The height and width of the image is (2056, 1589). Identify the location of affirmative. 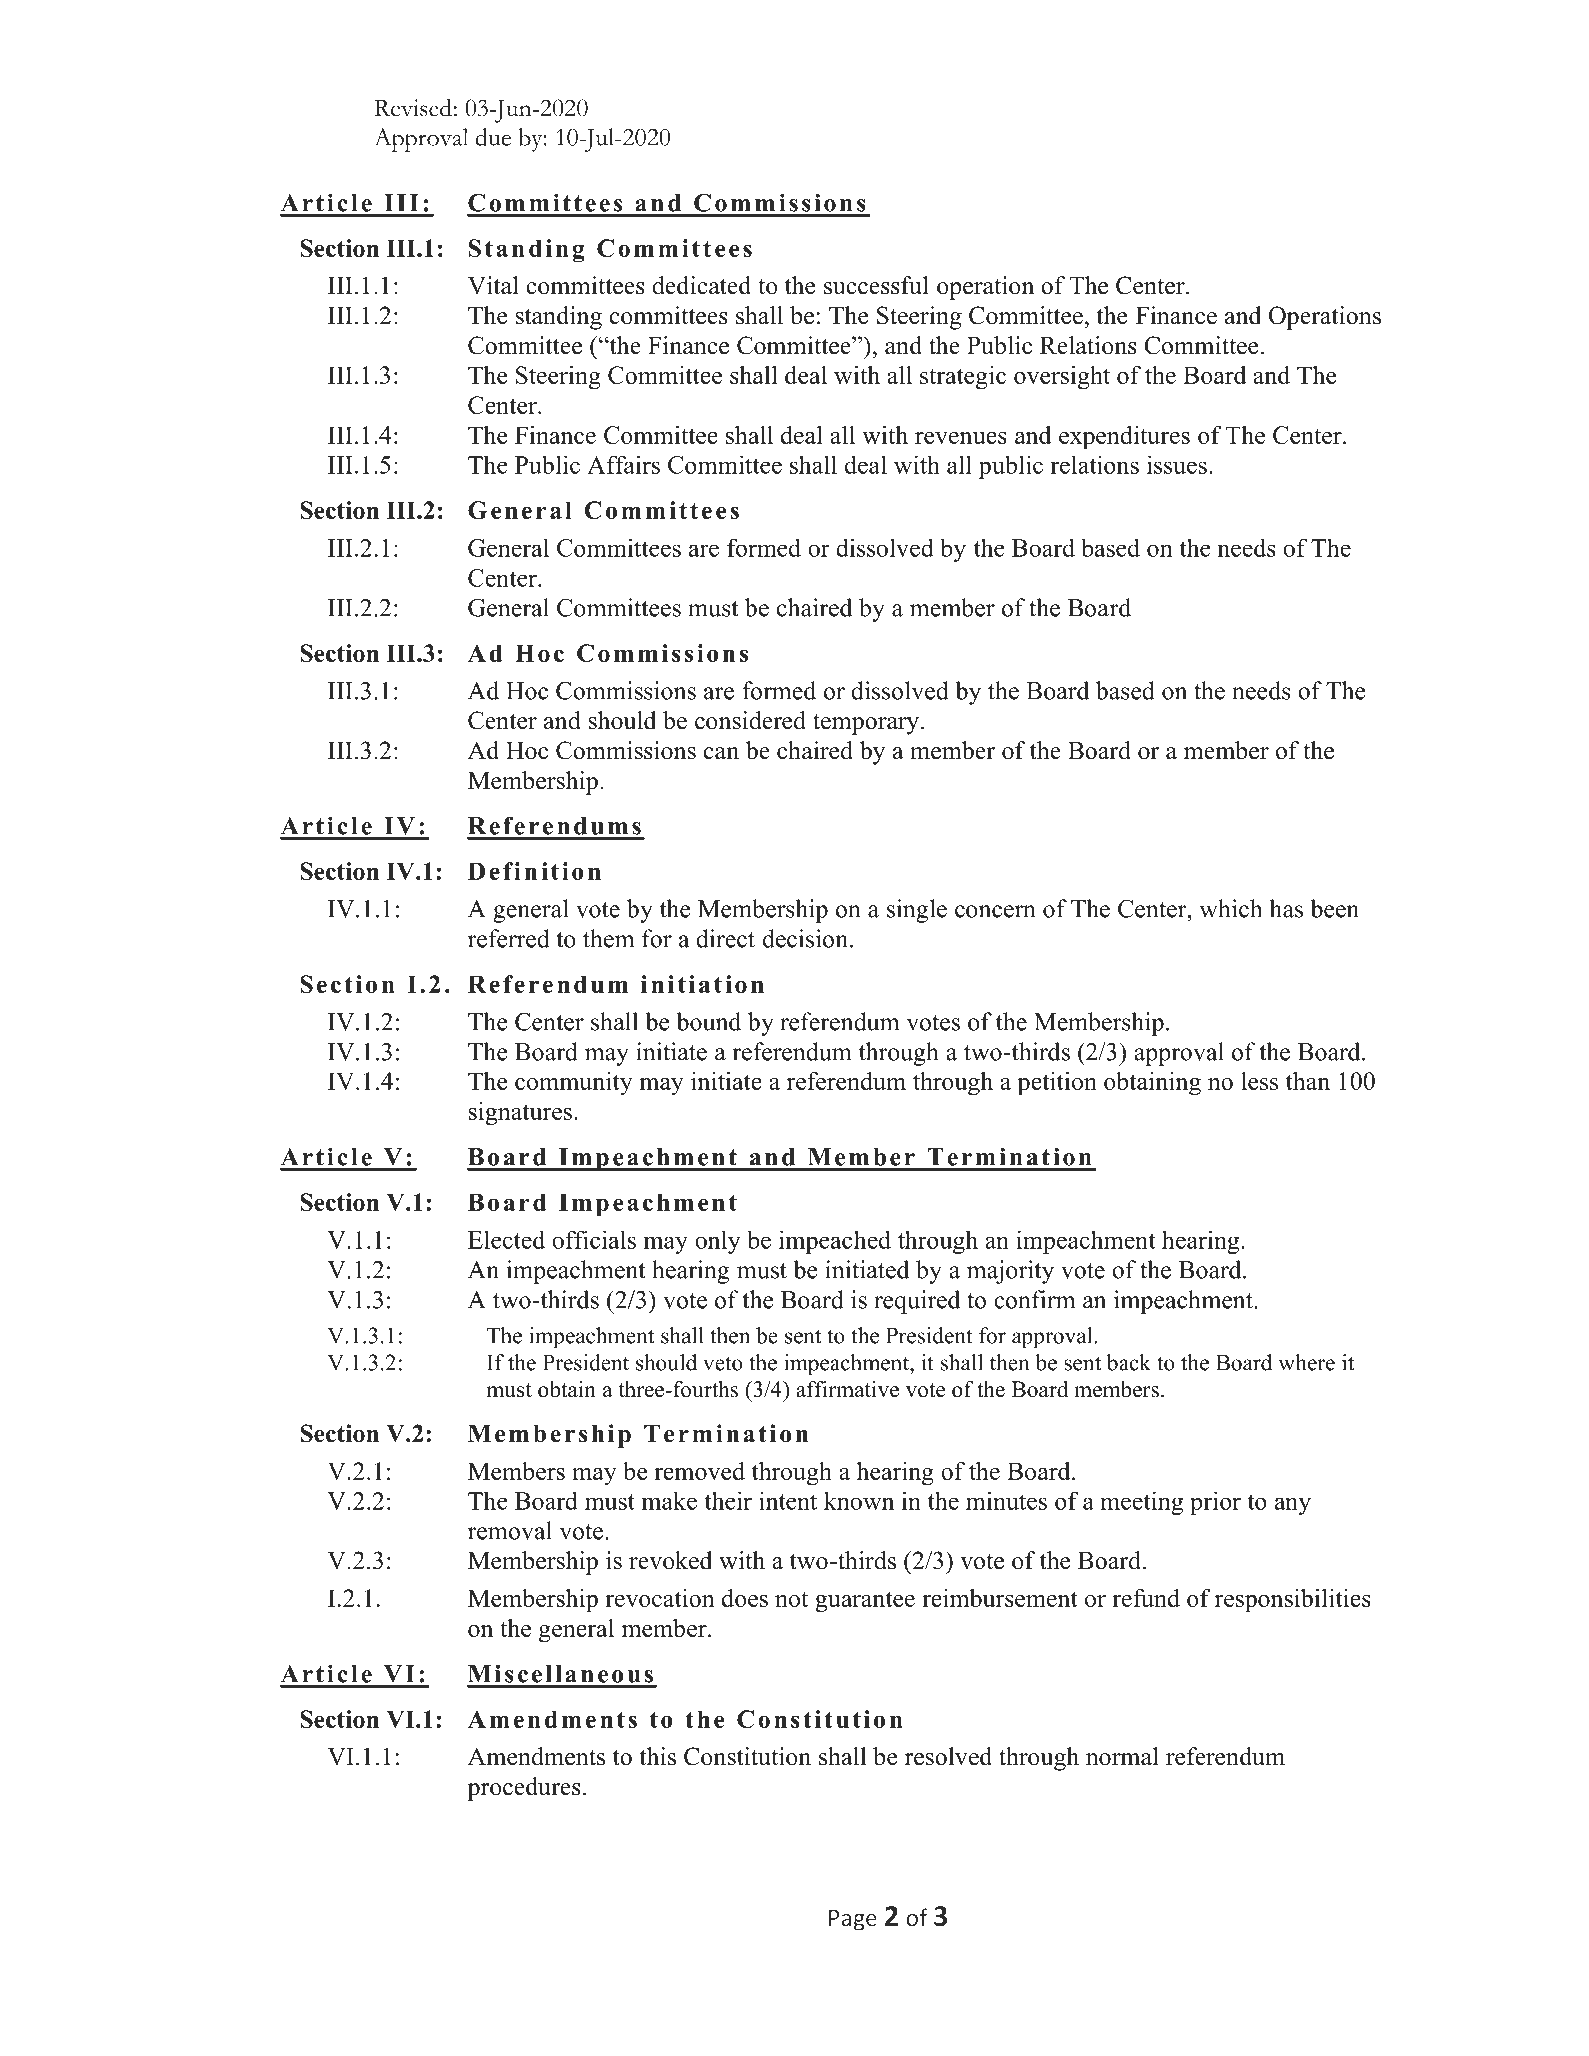
(847, 1389).
